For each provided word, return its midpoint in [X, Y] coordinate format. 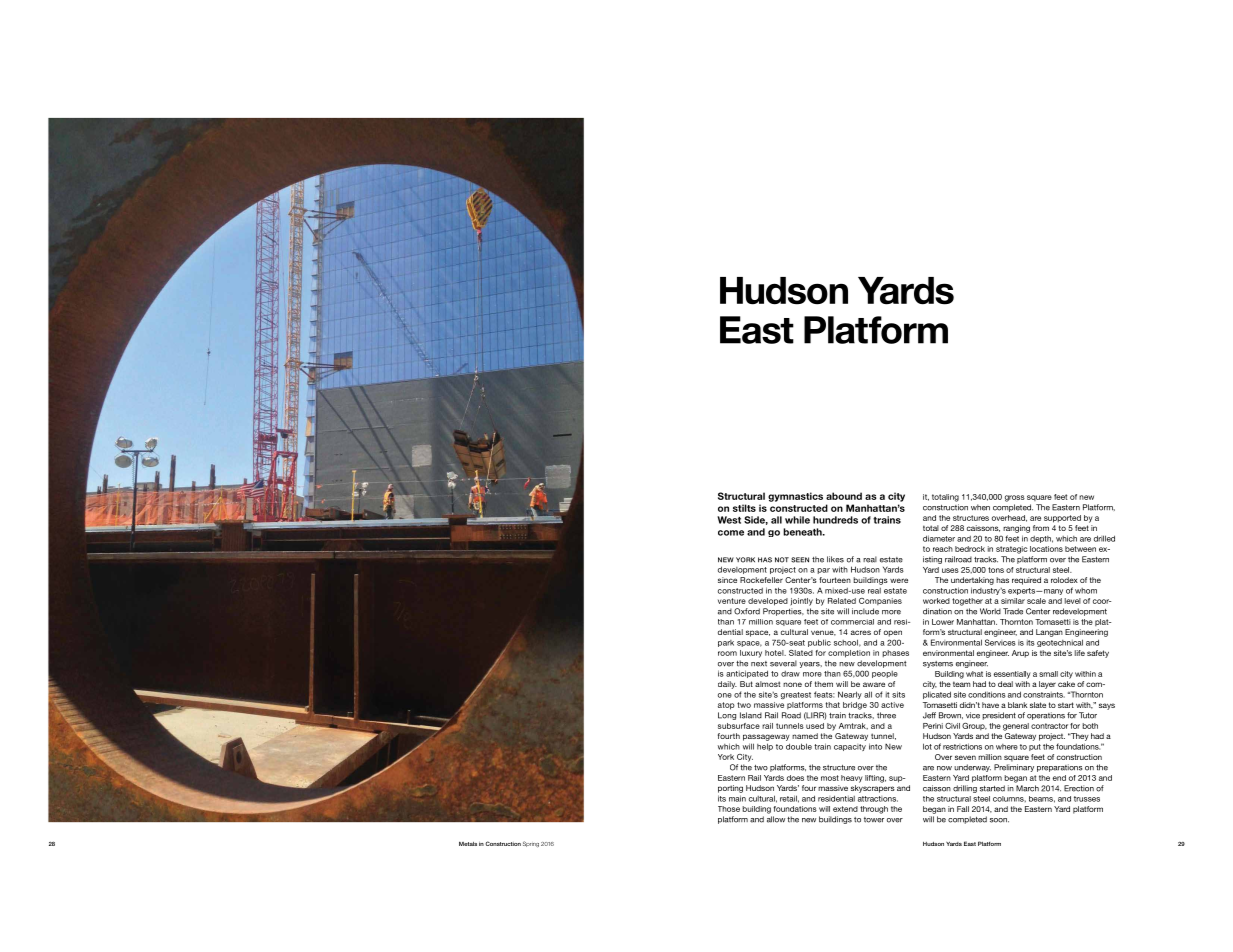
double [799, 746]
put [1035, 747]
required [1026, 581]
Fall [963, 809]
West [729, 520]
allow [776, 819]
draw [790, 674]
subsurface [739, 726]
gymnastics [795, 497]
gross [1015, 498]
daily [727, 685]
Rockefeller [761, 580]
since [727, 580]
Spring [531, 844]
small [1048, 674]
